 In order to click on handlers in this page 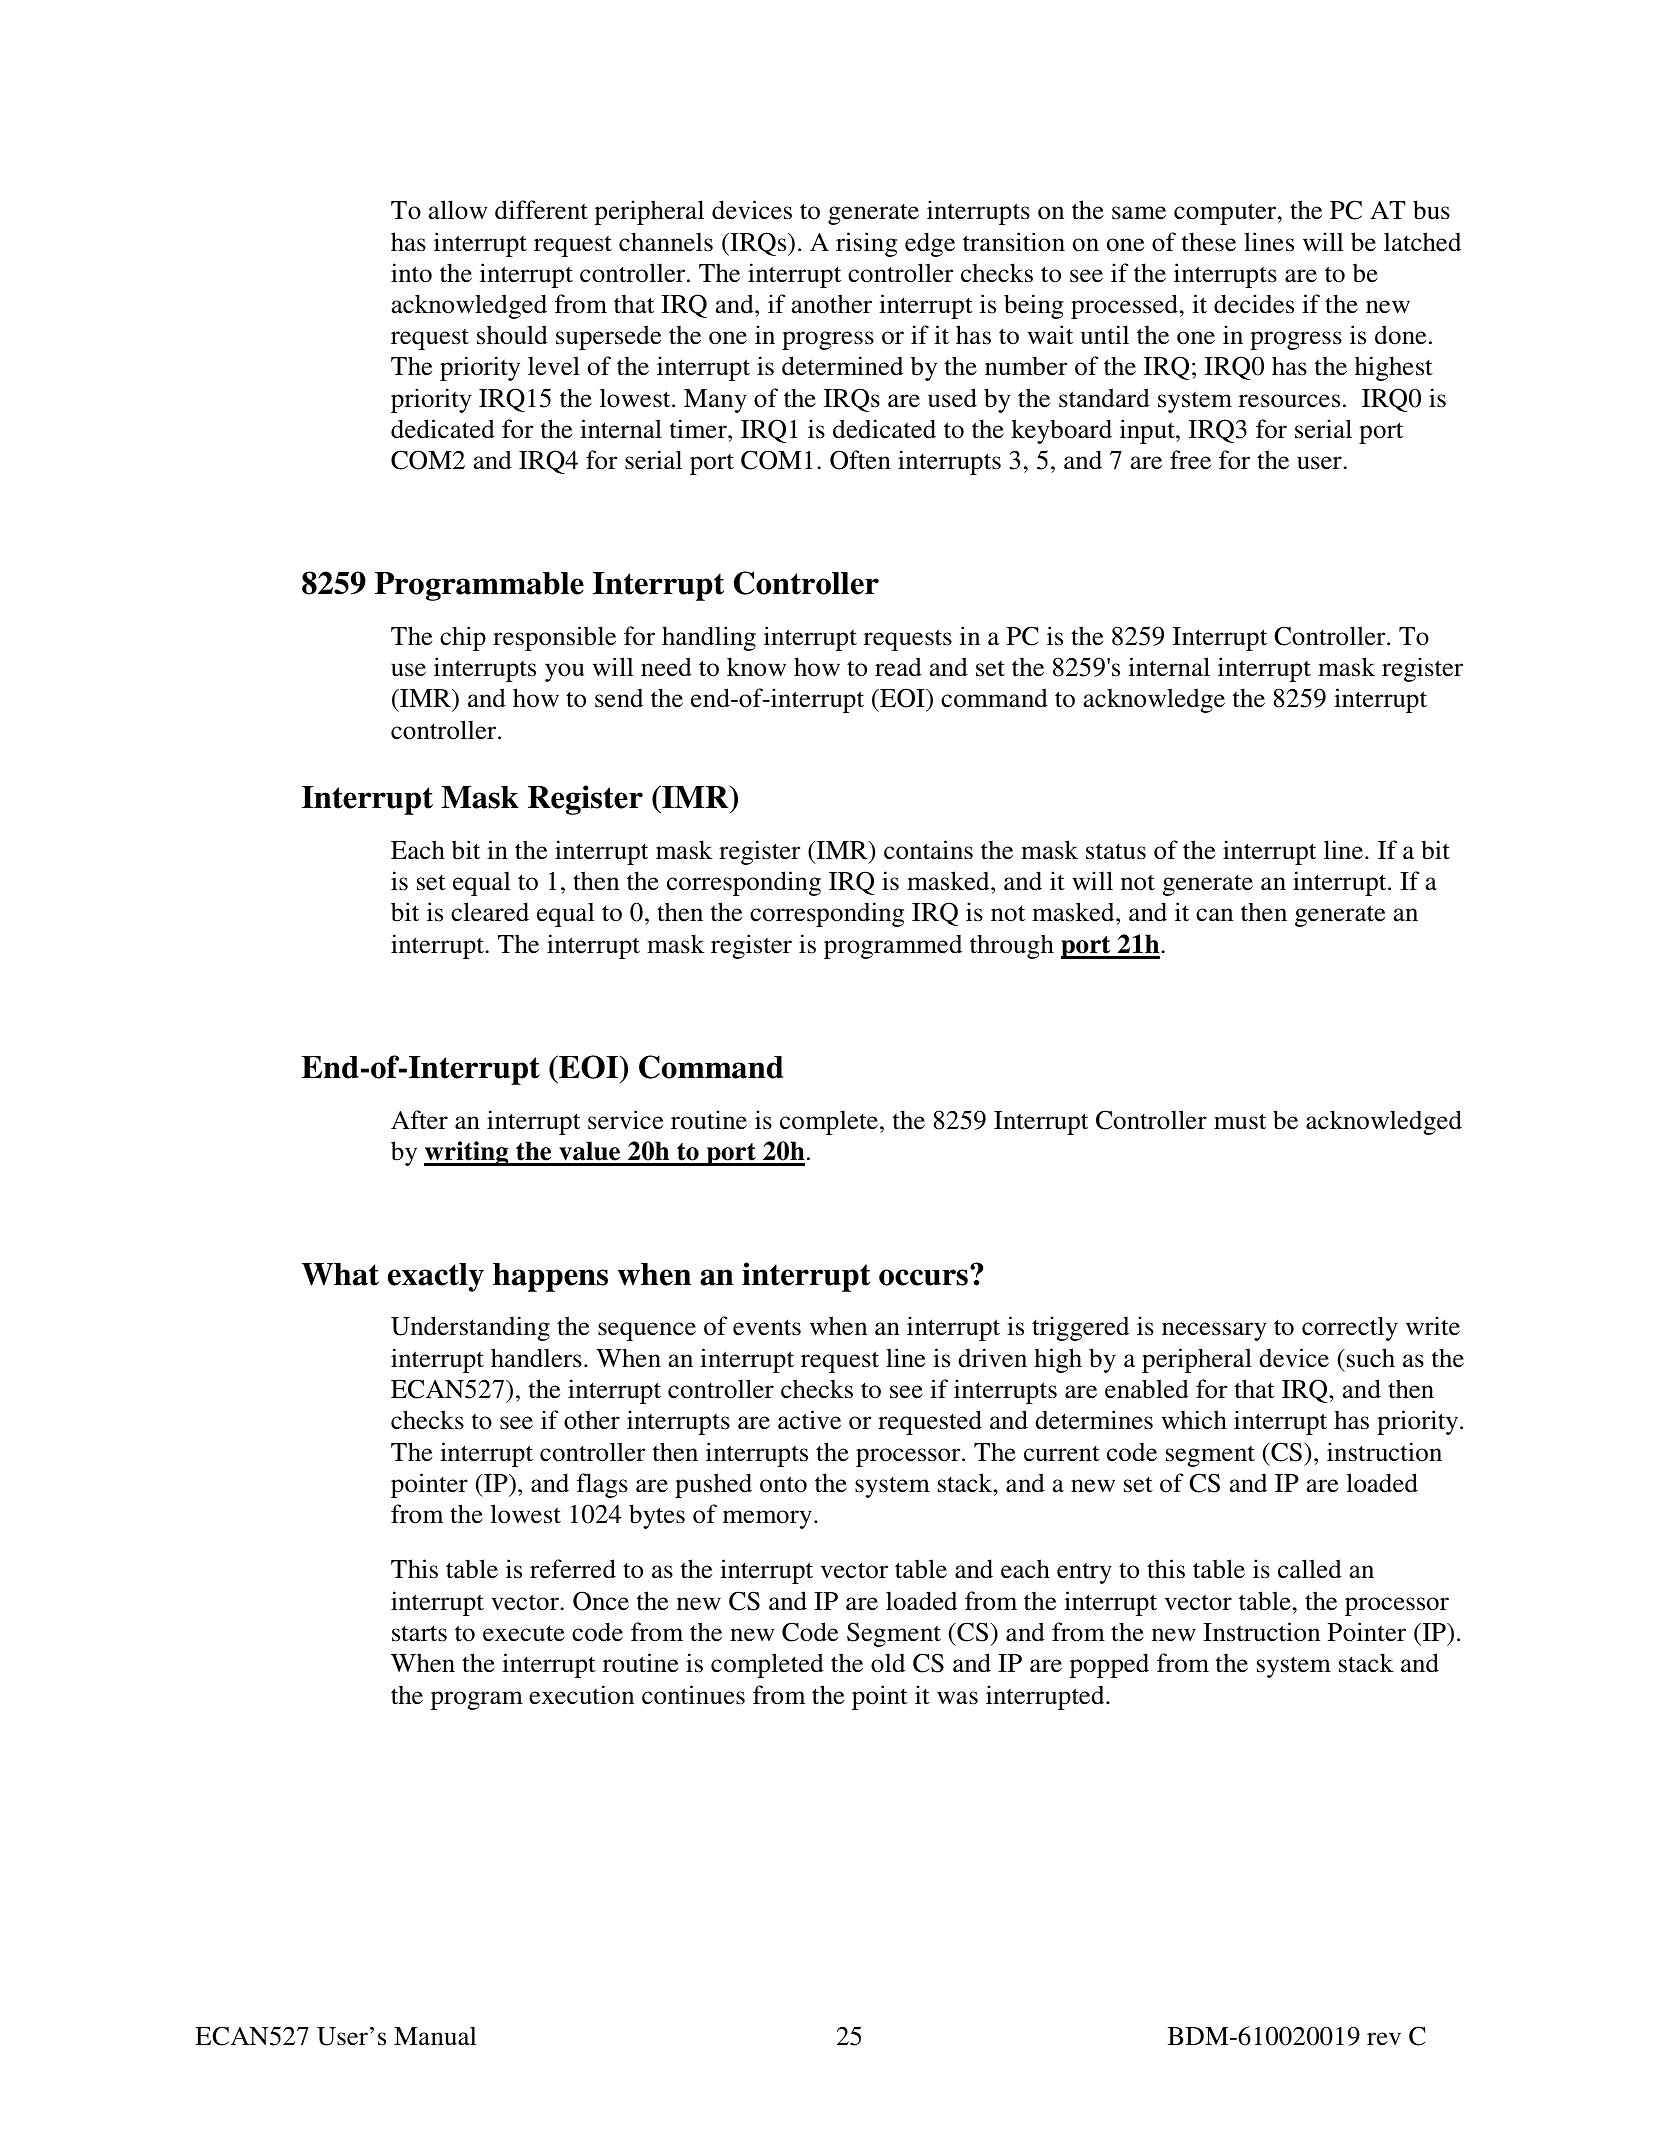, I will do `click(536, 1358)`.
